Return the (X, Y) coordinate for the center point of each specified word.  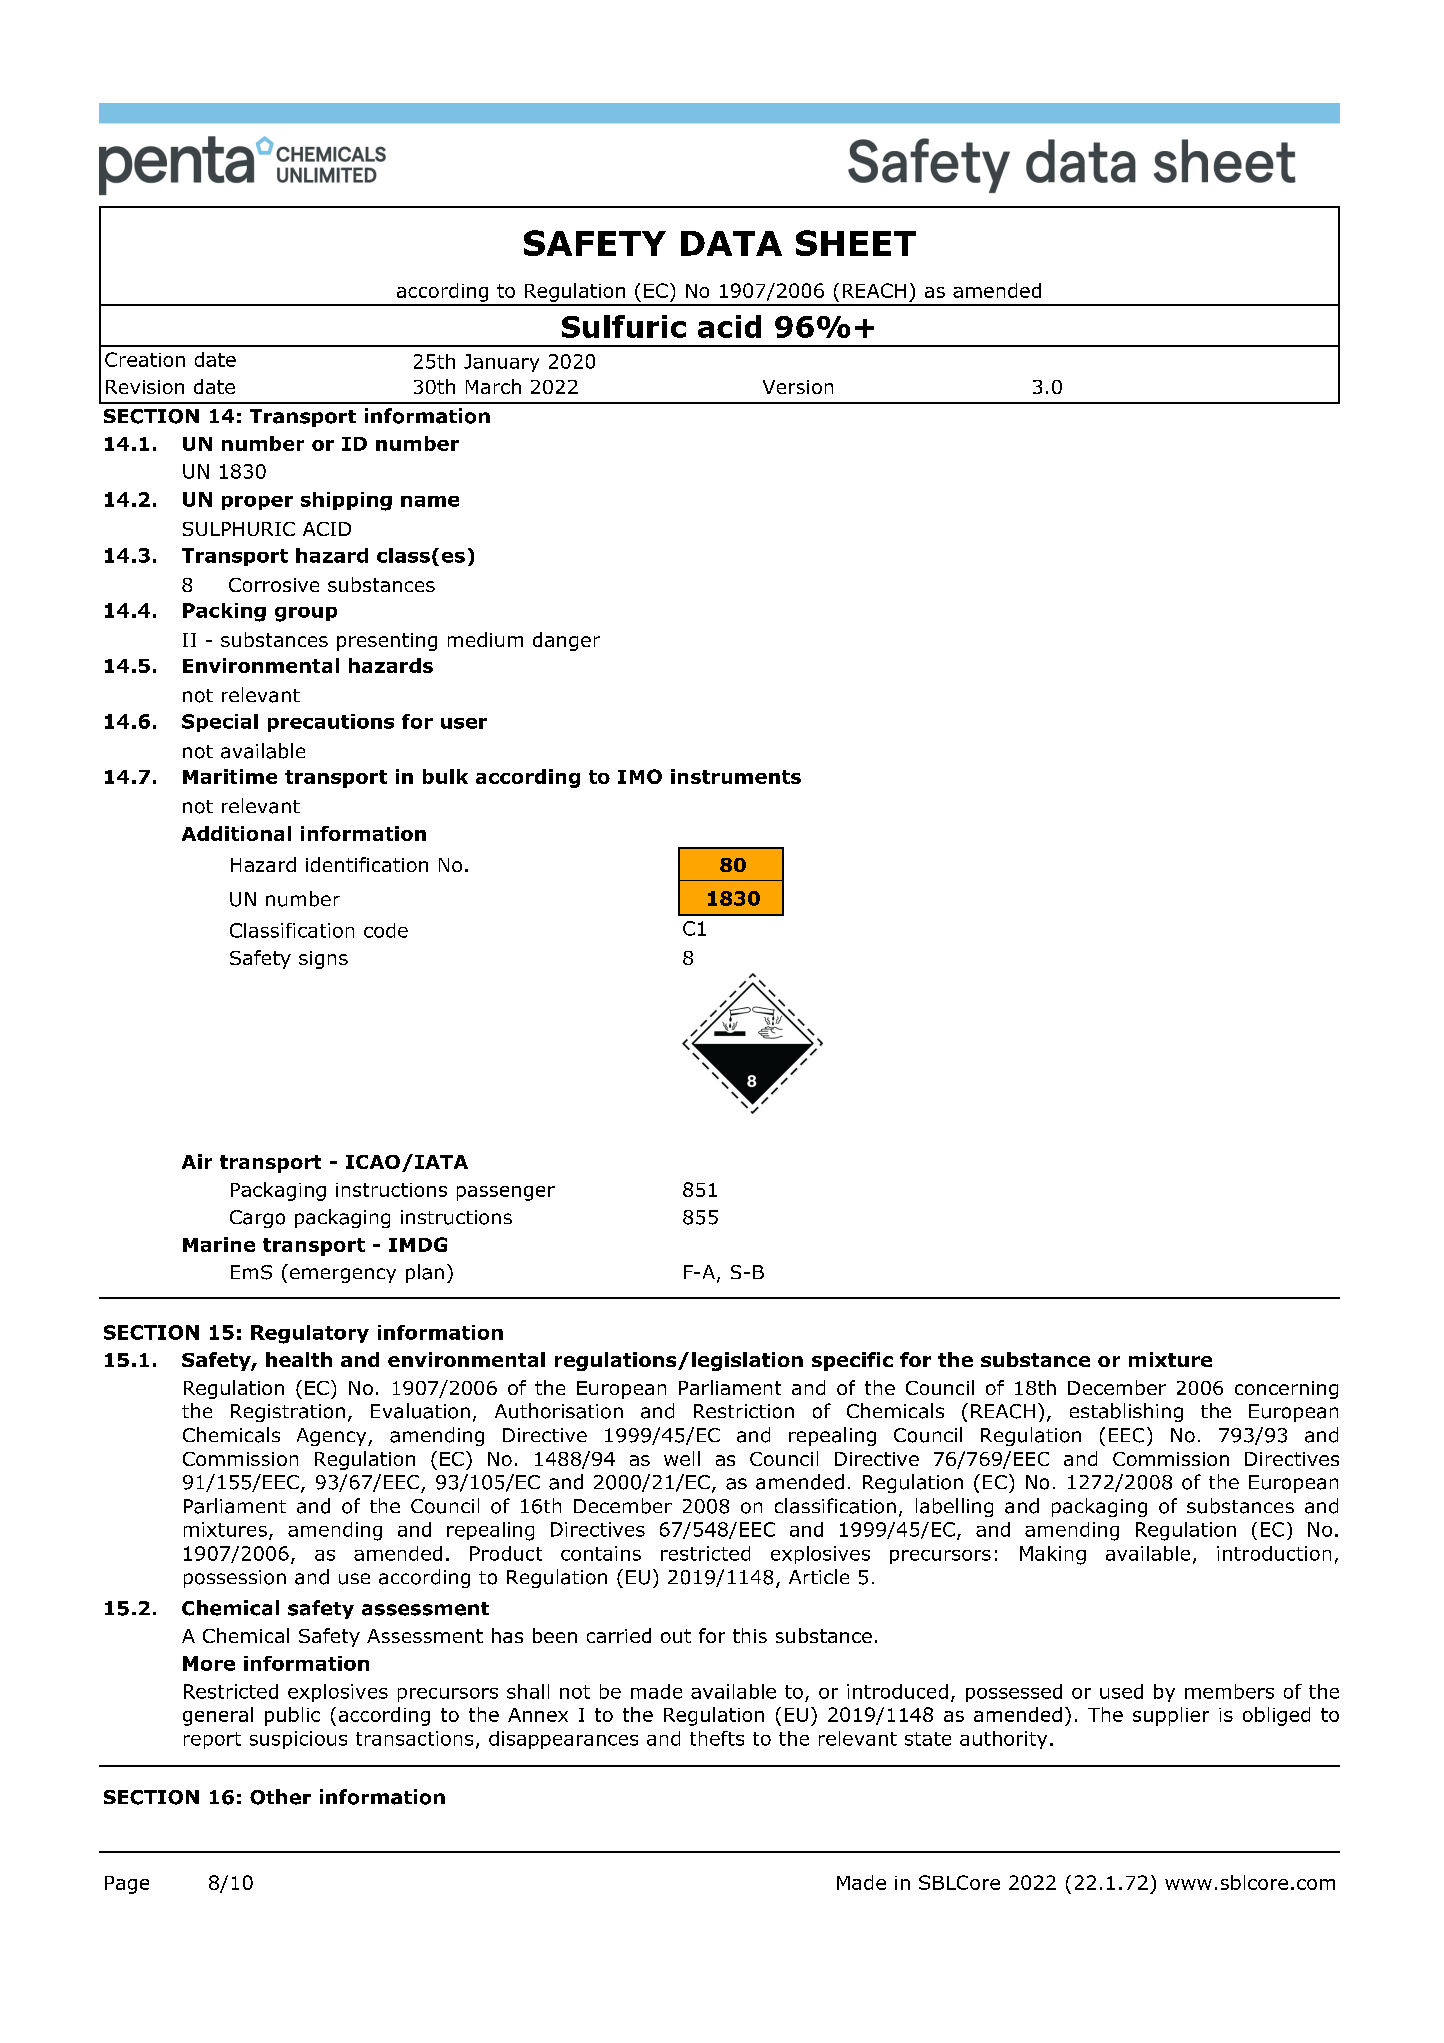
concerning (1286, 1390)
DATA (731, 243)
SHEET (856, 243)
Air (197, 1161)
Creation (145, 359)
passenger (506, 1193)
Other (280, 1797)
